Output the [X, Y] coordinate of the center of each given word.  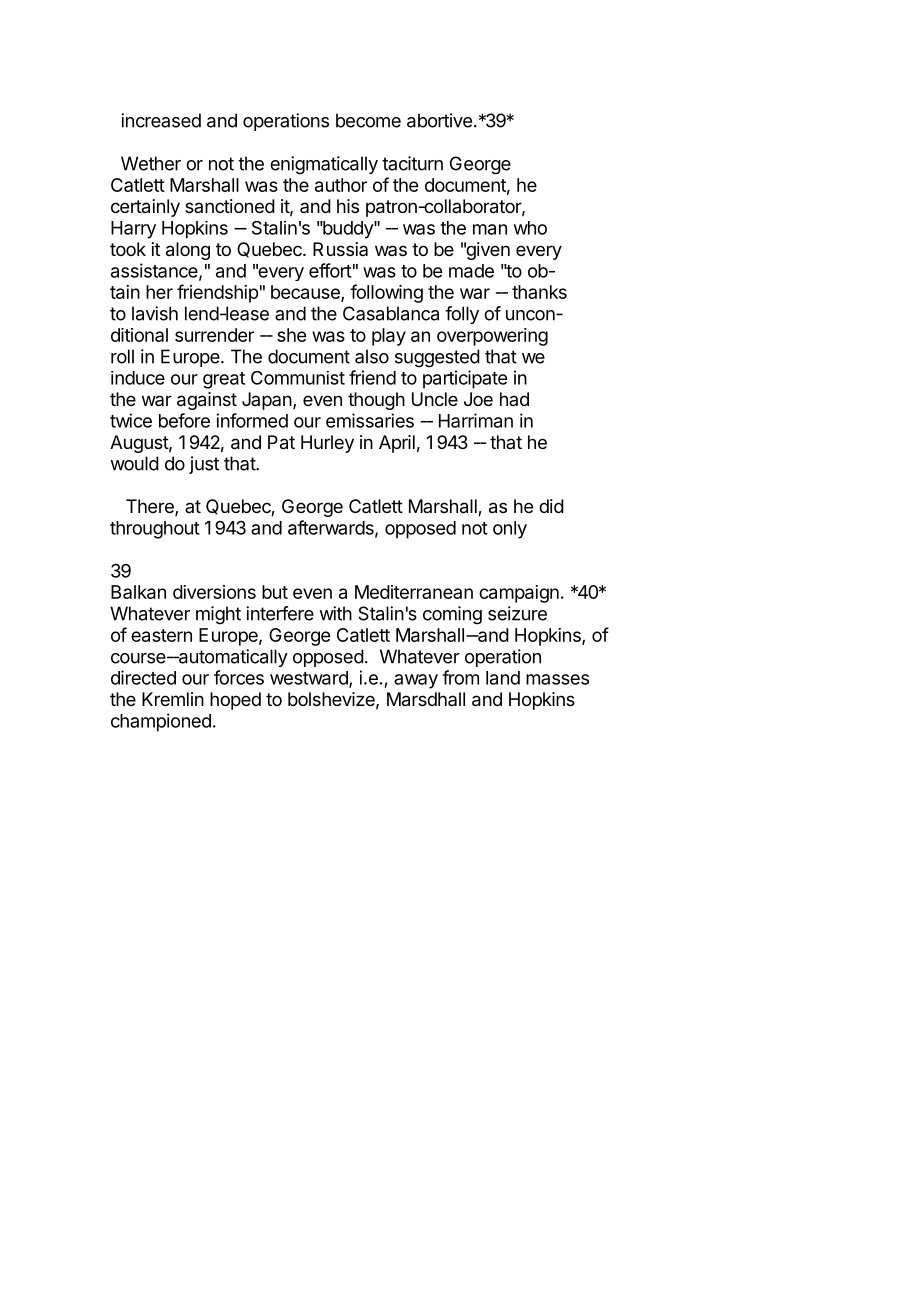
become [368, 120]
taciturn [412, 163]
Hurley [327, 444]
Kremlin [173, 699]
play [389, 337]
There [151, 507]
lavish [155, 313]
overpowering [492, 337]
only [510, 530]
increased [161, 120]
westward [310, 679]
